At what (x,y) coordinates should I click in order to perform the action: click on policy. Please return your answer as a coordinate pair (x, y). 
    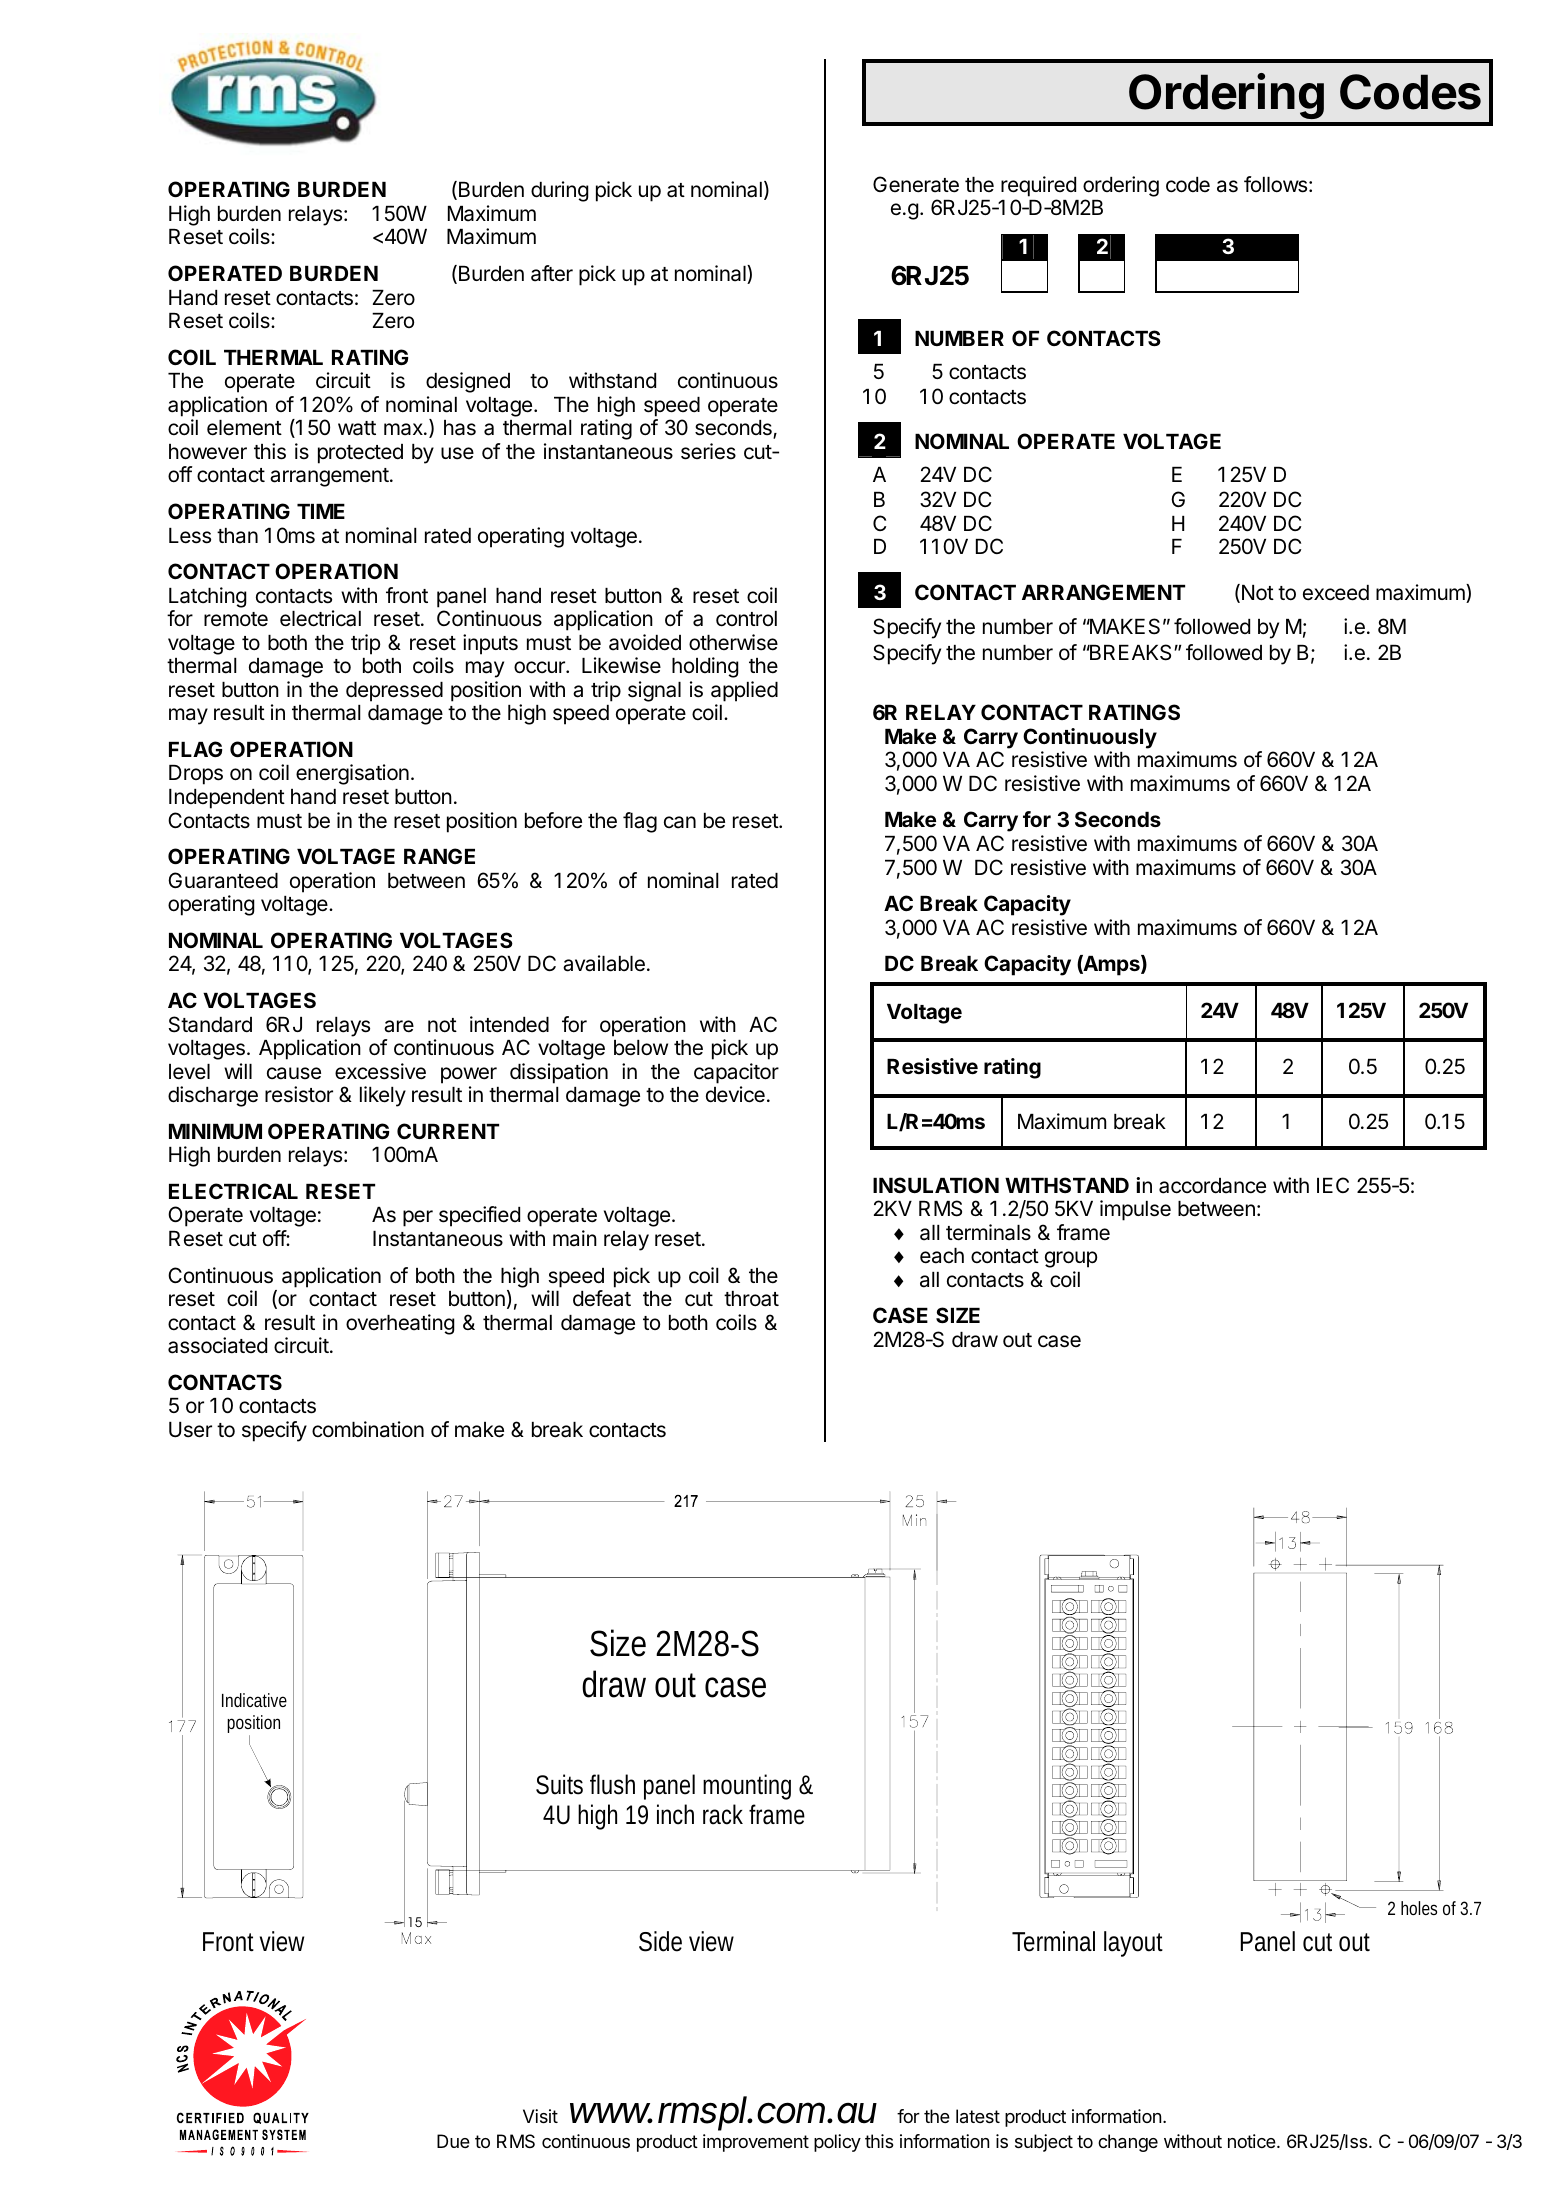
    Looking at the image, I should click on (837, 2143).
